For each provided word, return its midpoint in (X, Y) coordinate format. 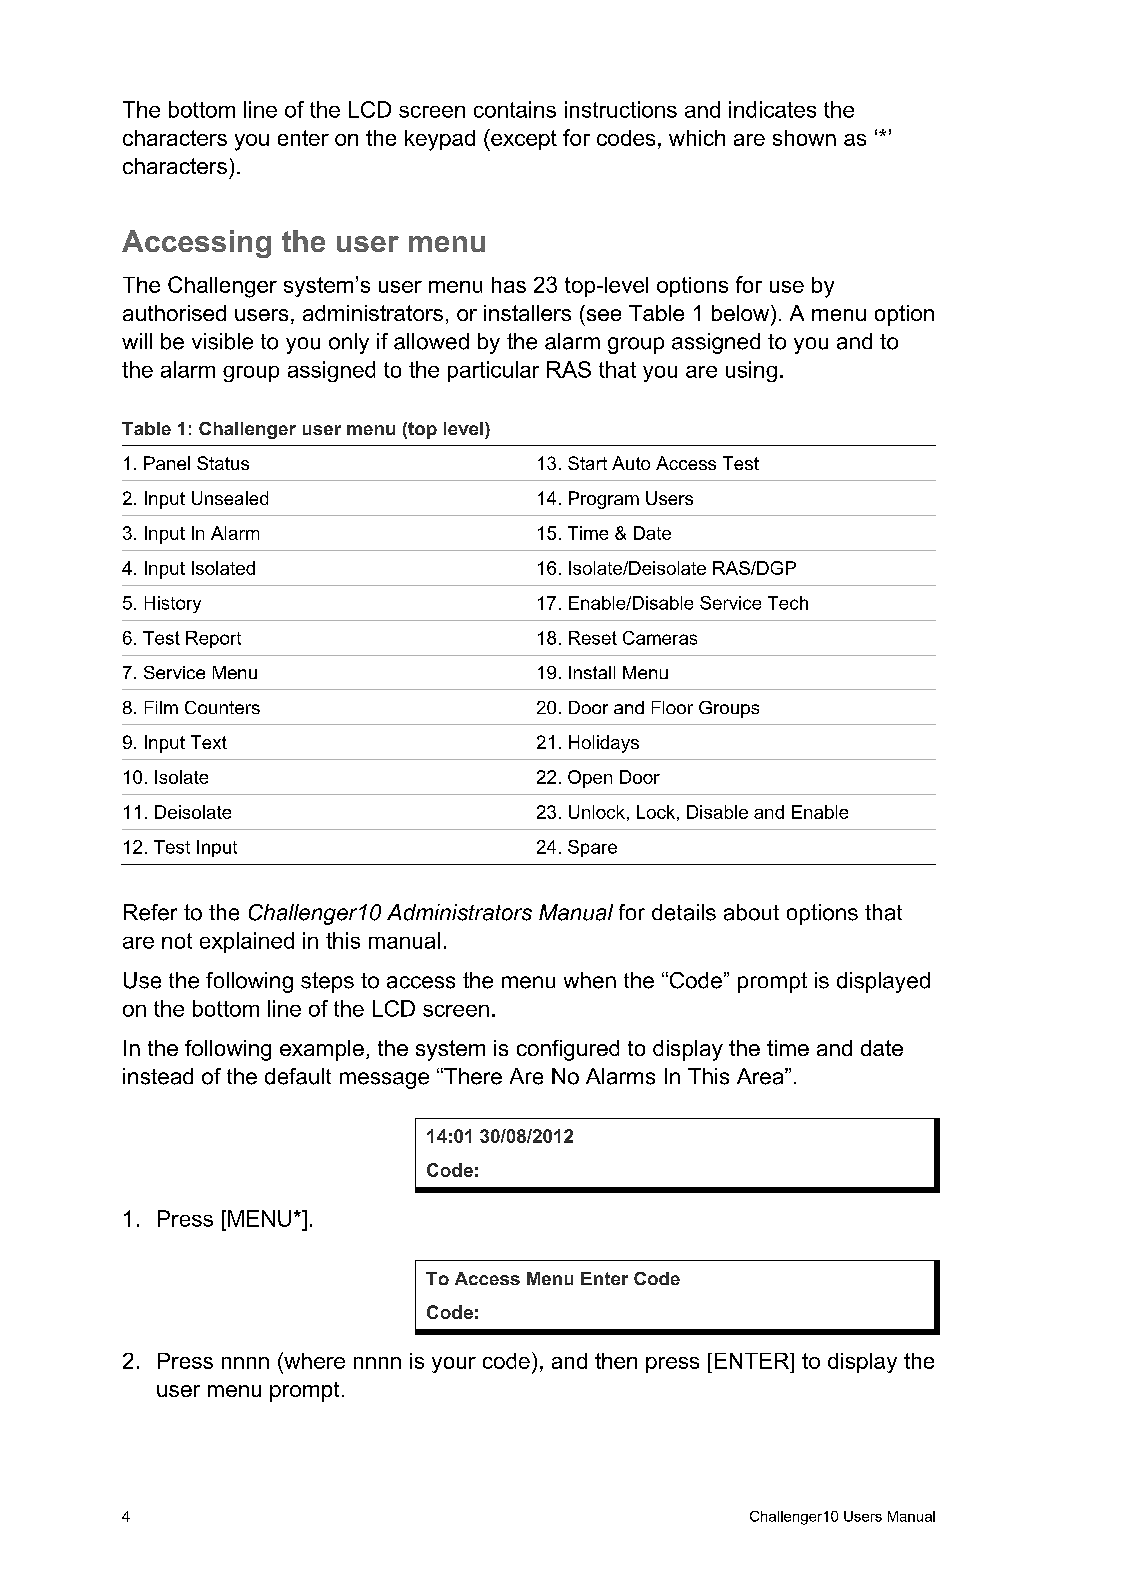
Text (209, 742)
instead (158, 1076)
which (697, 138)
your (454, 1365)
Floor (672, 707)
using (751, 371)
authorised (174, 313)
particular (493, 371)
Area (761, 1076)
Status (223, 463)
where (313, 1360)
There (472, 1076)
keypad (440, 140)
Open (590, 779)
